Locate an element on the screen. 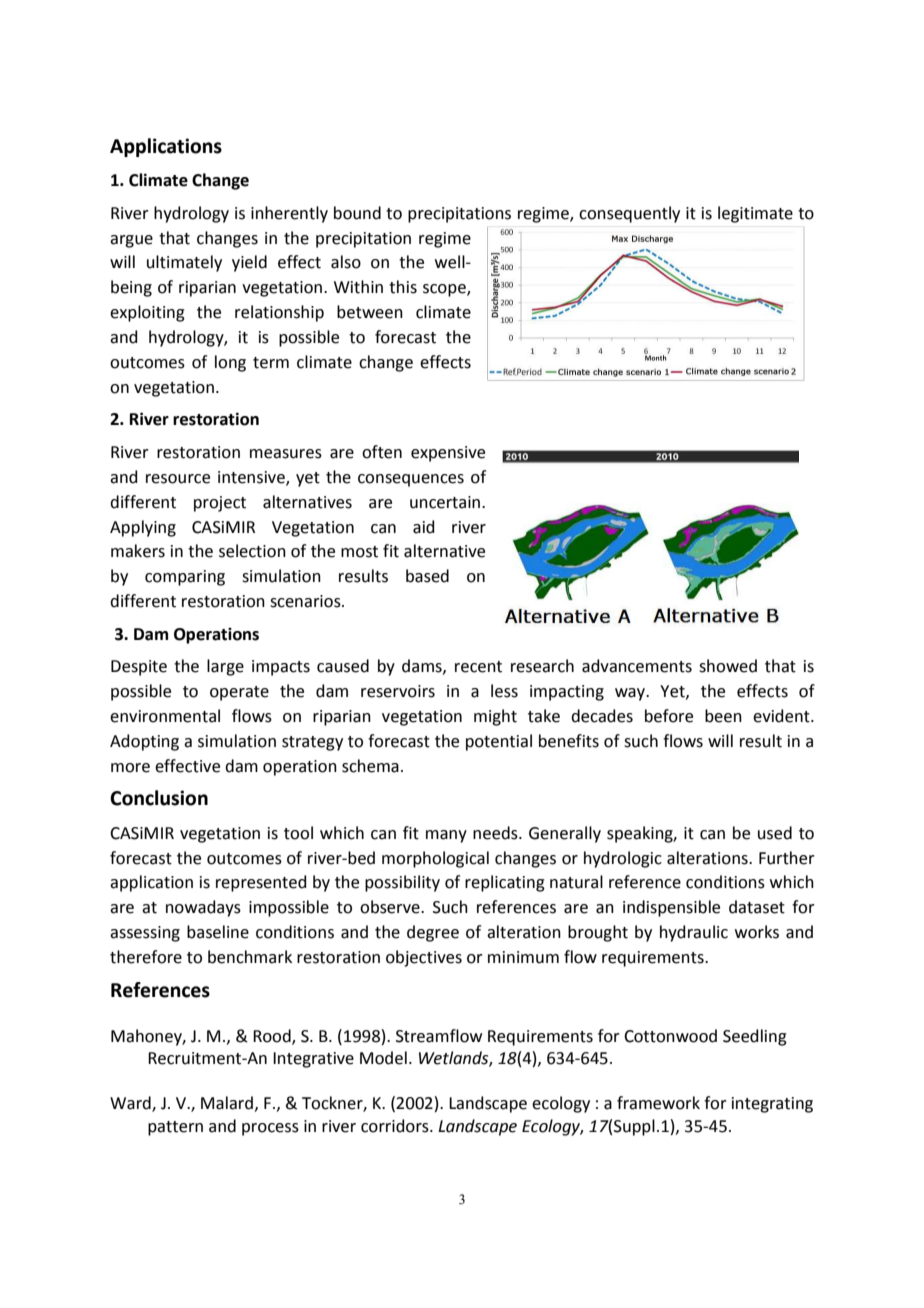 This screenshot has width=924, height=1308. framework is located at coordinates (658, 1103).
